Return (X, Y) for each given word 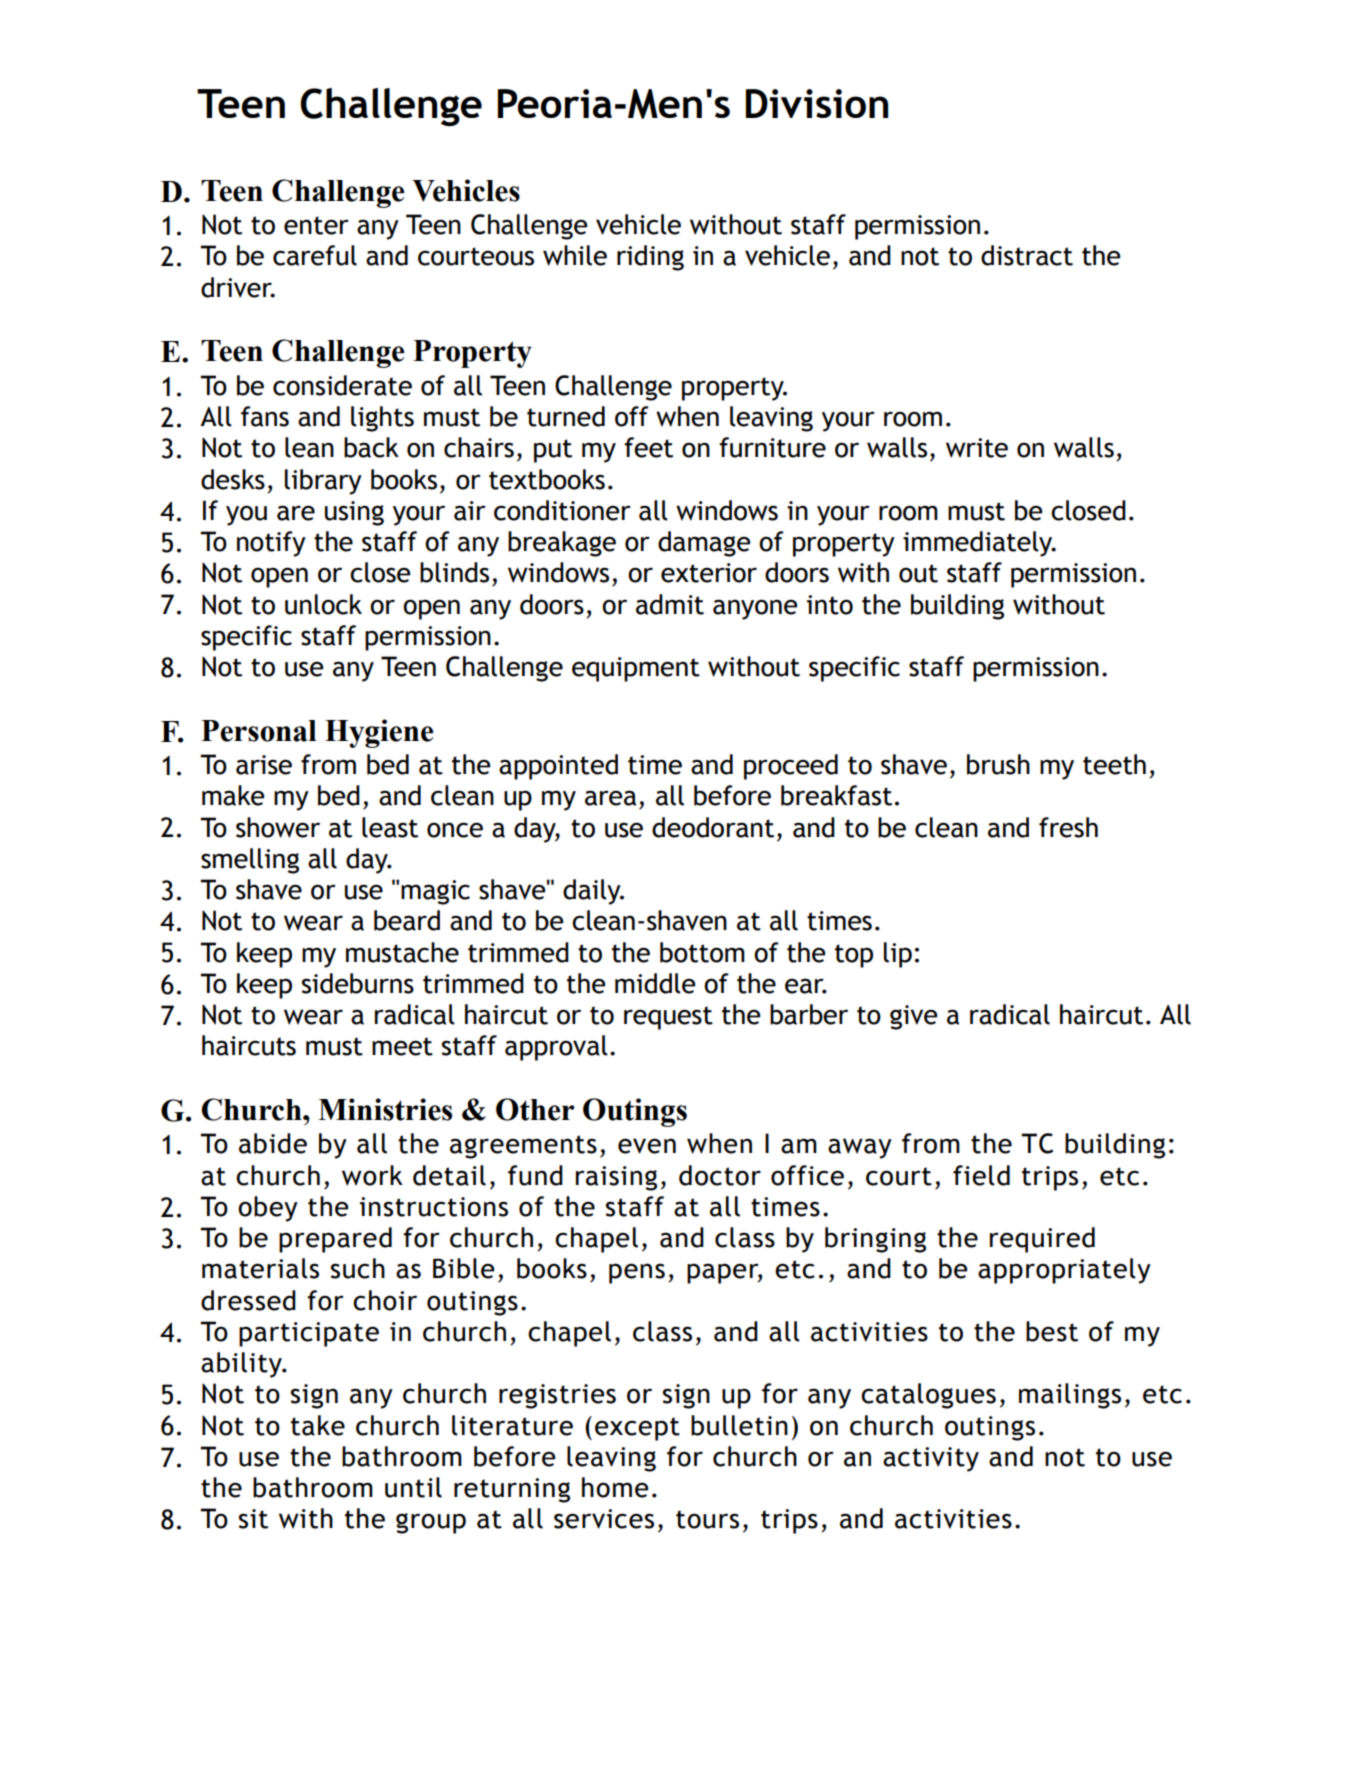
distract (1027, 255)
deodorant (713, 827)
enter (316, 225)
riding (650, 258)
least (390, 827)
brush (998, 764)
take (318, 1425)
